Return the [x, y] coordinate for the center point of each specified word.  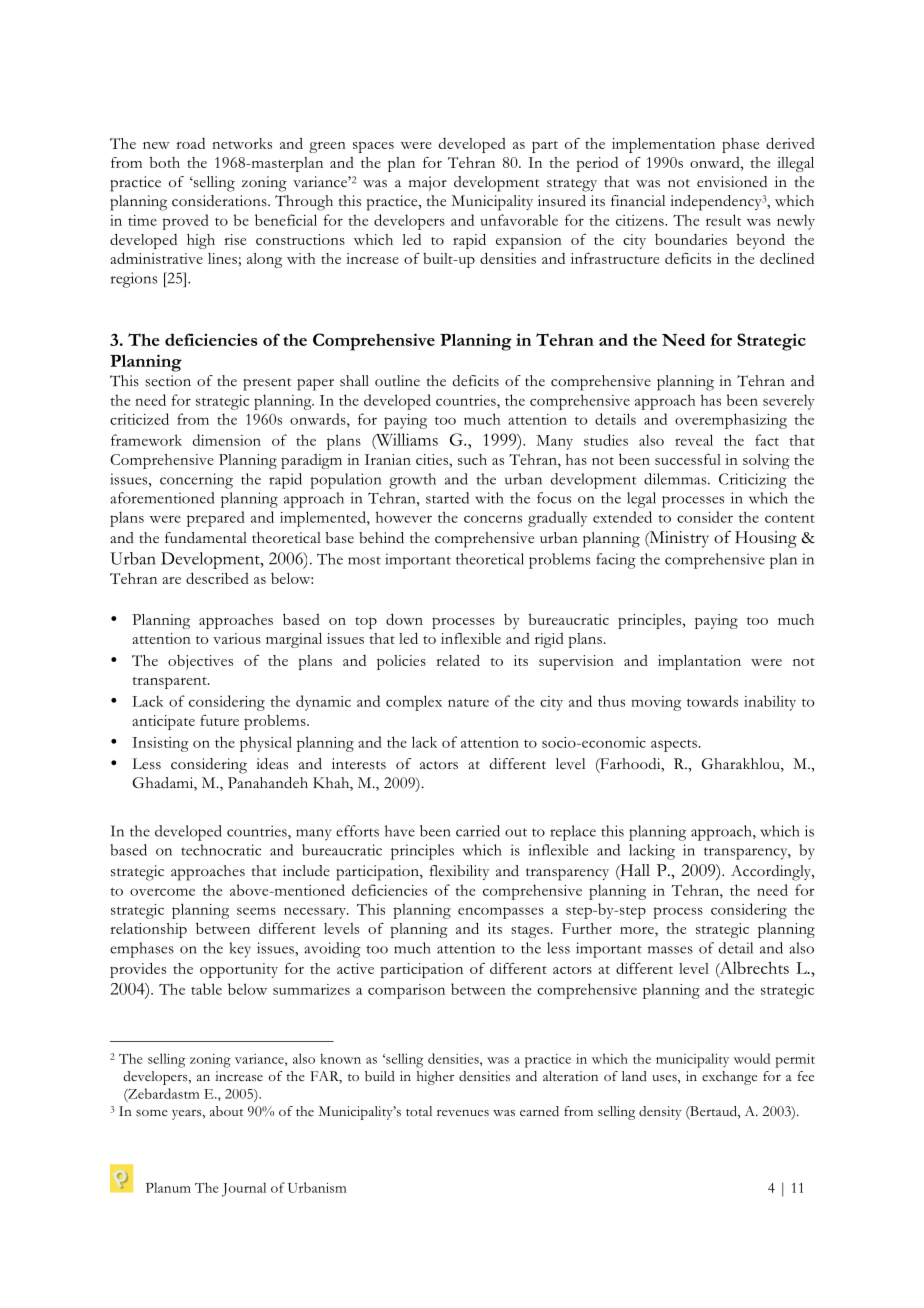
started [447, 498]
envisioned [732, 182]
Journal [244, 1189]
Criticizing [753, 481]
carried [478, 831]
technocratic [221, 850]
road [190, 143]
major [428, 183]
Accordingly [772, 873]
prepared [216, 519]
